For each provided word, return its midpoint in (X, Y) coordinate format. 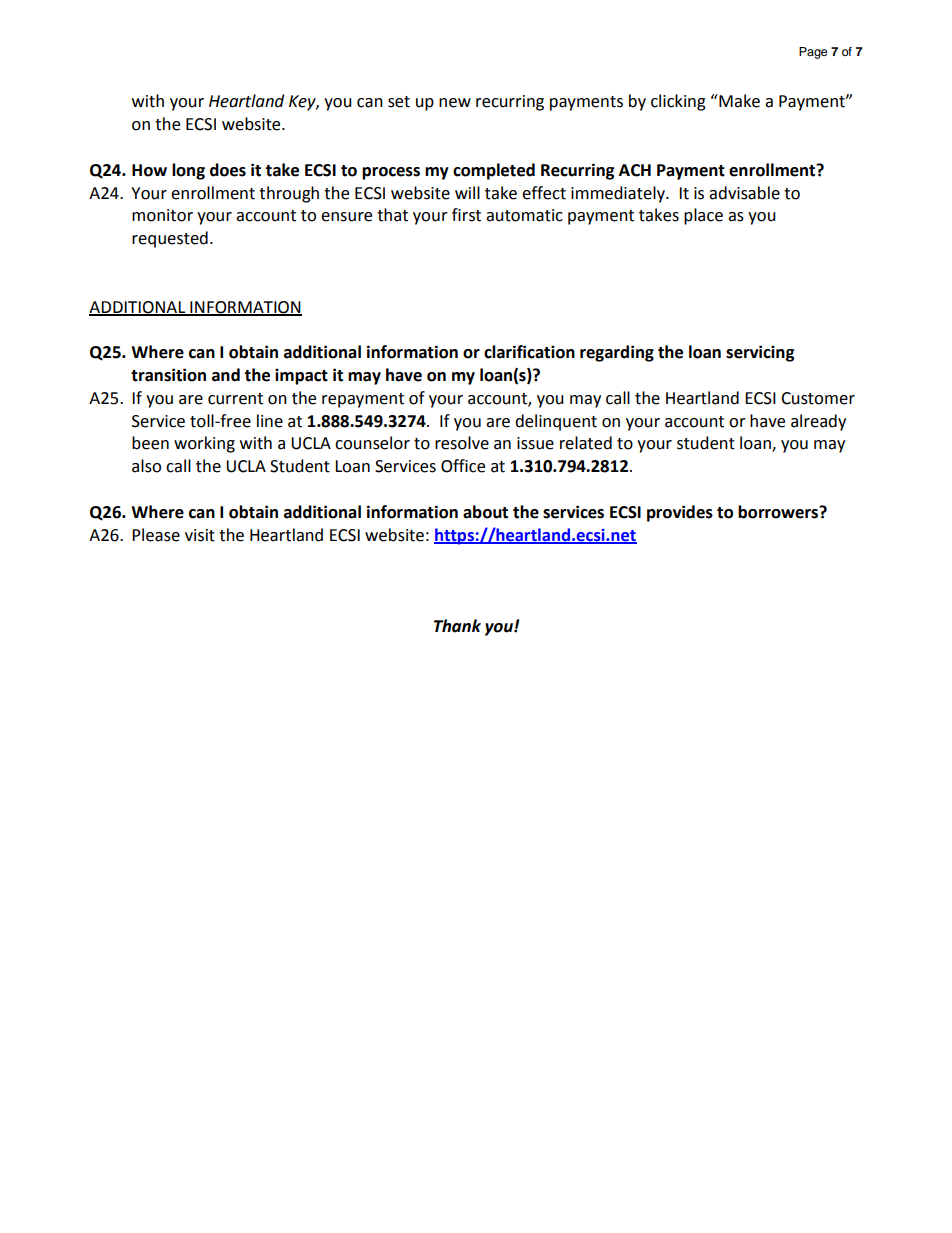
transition (168, 375)
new (455, 103)
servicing (760, 353)
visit (200, 535)
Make (738, 101)
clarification (529, 352)
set (399, 102)
